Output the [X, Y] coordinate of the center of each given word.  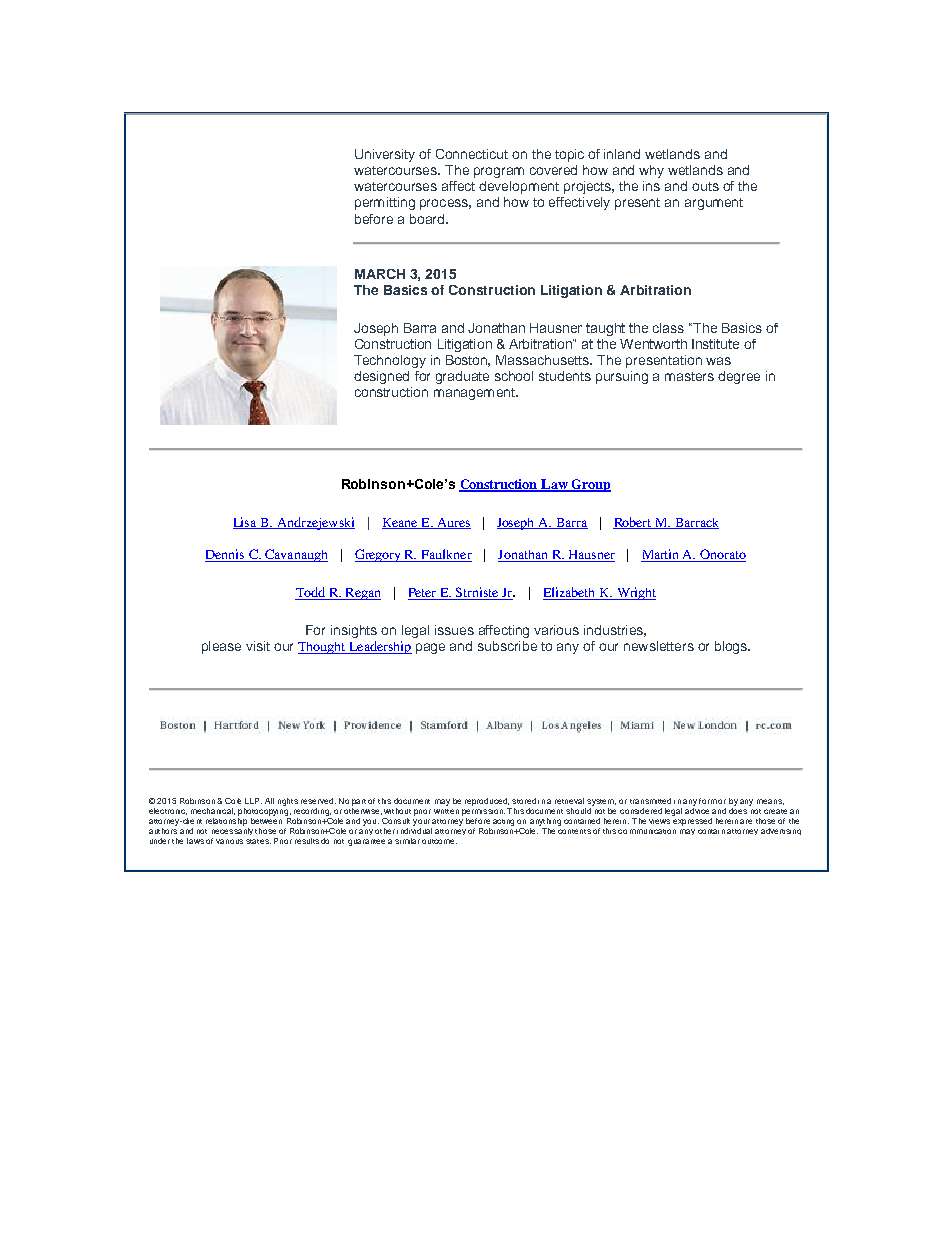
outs [705, 186]
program [499, 172]
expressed [692, 820]
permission [483, 810]
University [385, 155]
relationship [226, 820]
